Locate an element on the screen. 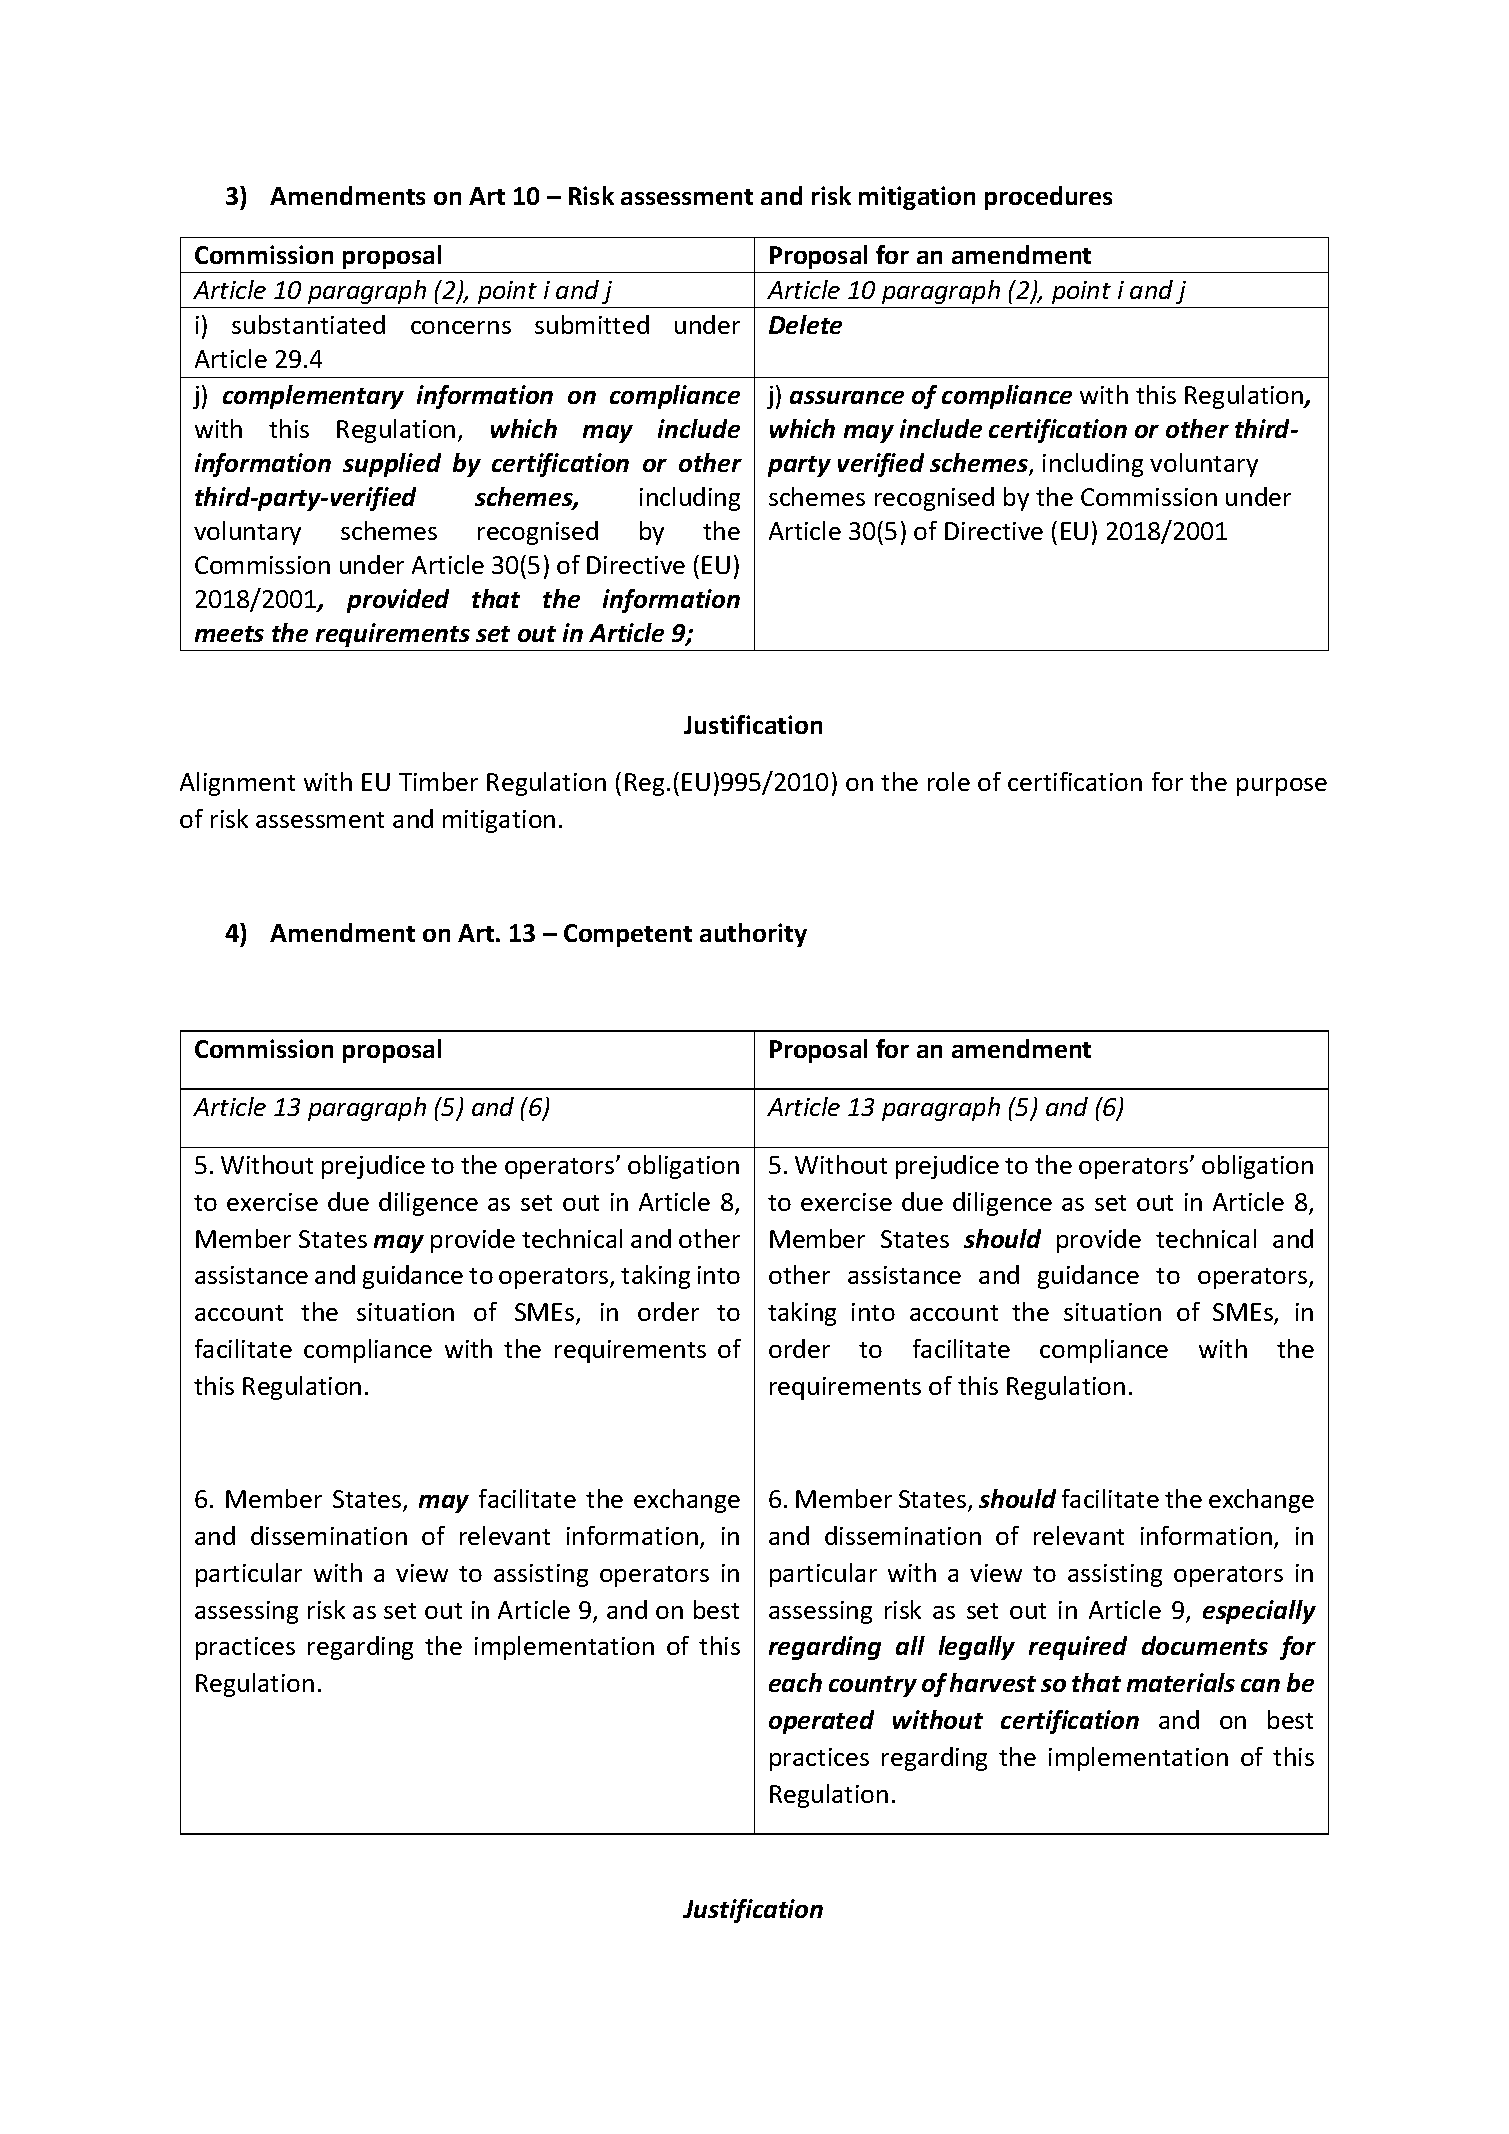 The image size is (1509, 2134). substantiated is located at coordinates (308, 324).
